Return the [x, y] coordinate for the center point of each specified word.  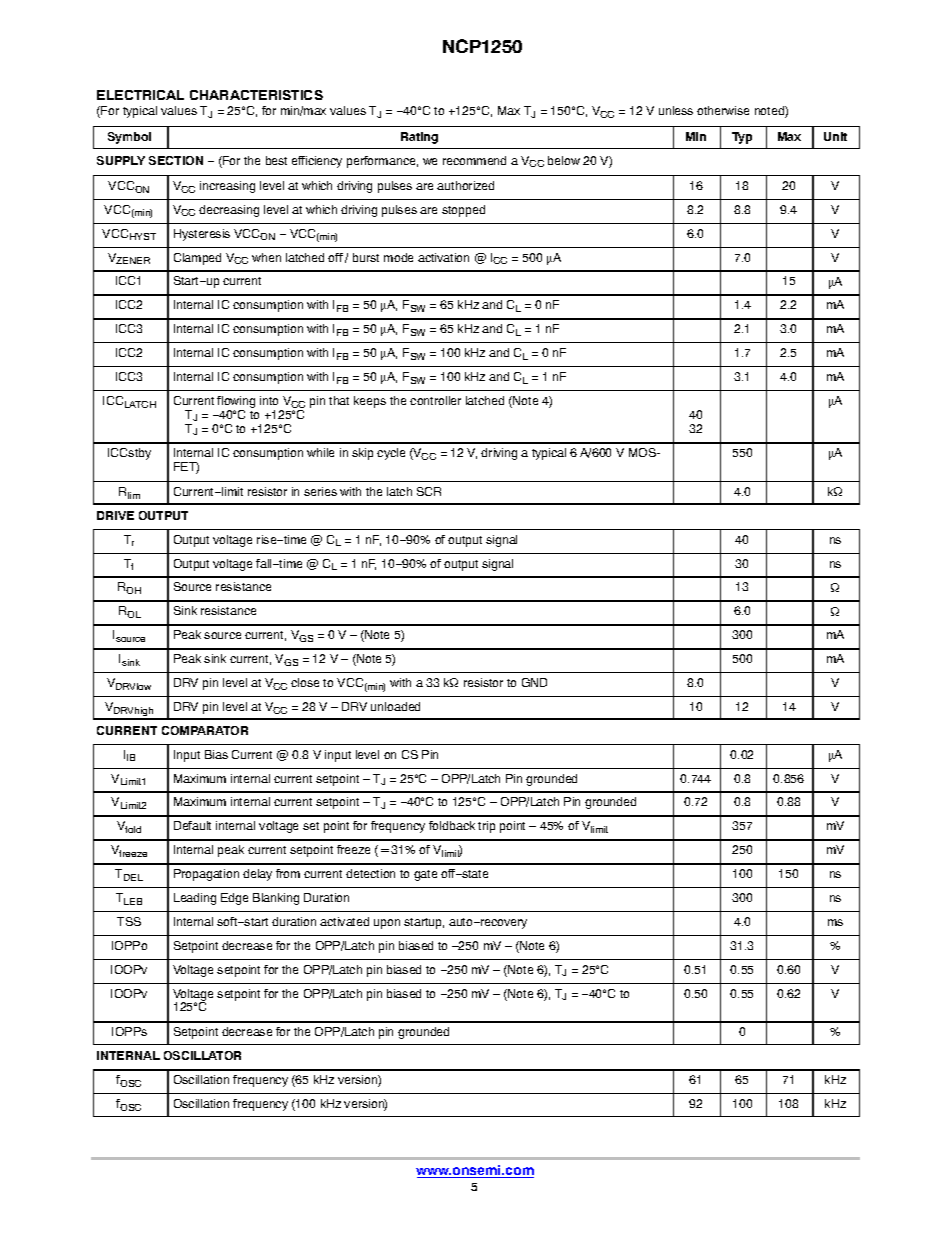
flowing [236, 403]
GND [534, 682]
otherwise [723, 110]
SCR [429, 491]
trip [486, 827]
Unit [835, 136]
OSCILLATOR [202, 1055]
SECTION [176, 160]
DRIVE [115, 515]
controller [435, 400]
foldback [452, 825]
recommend [474, 160]
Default [192, 825]
